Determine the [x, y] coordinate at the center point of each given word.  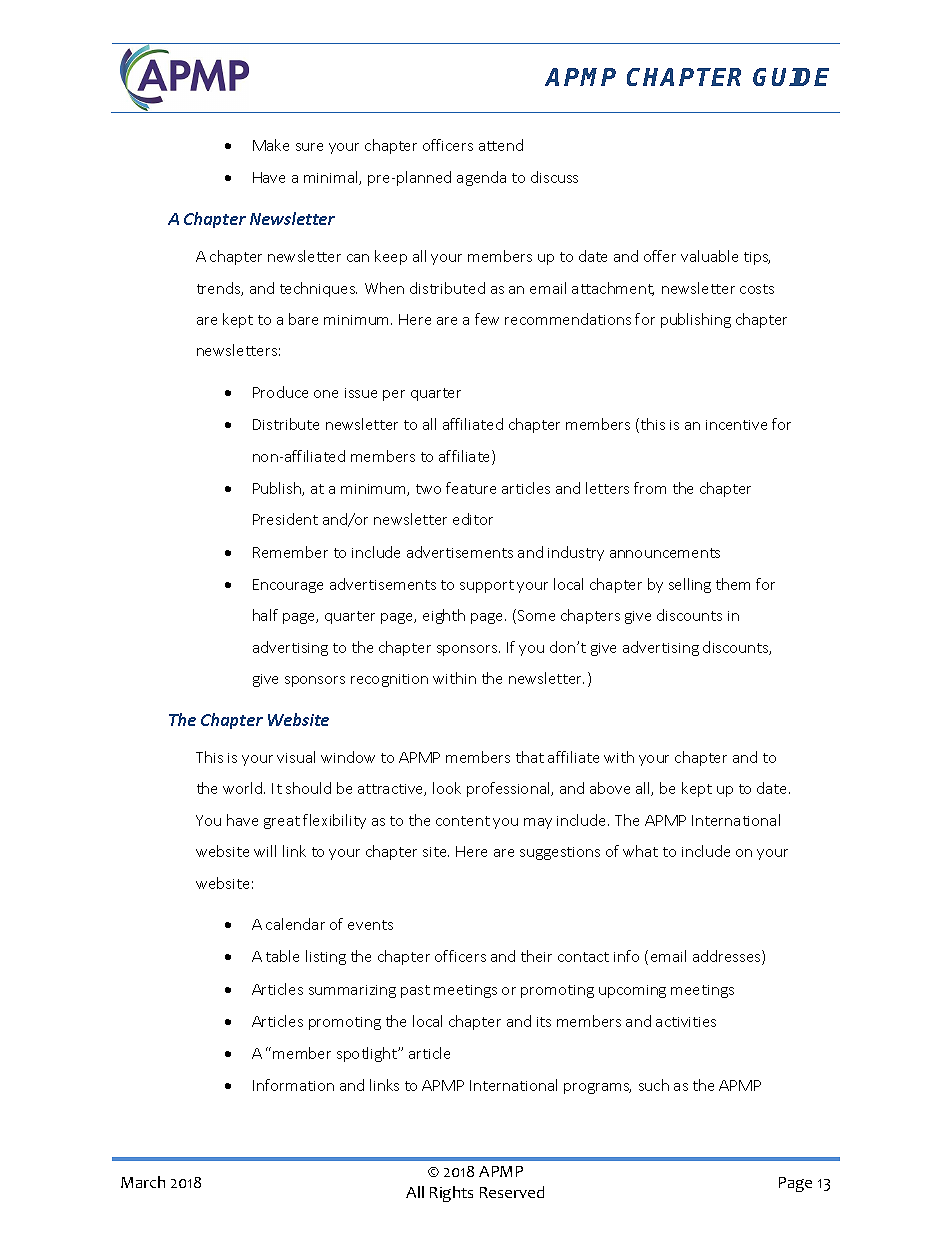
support [487, 586]
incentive [736, 425]
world [244, 788]
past [415, 991]
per [394, 395]
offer [660, 256]
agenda [481, 178]
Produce [280, 392]
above [610, 788]
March [143, 1182]
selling [690, 585]
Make [271, 145]
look [447, 788]
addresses [728, 957]
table [282, 956]
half [265, 615]
